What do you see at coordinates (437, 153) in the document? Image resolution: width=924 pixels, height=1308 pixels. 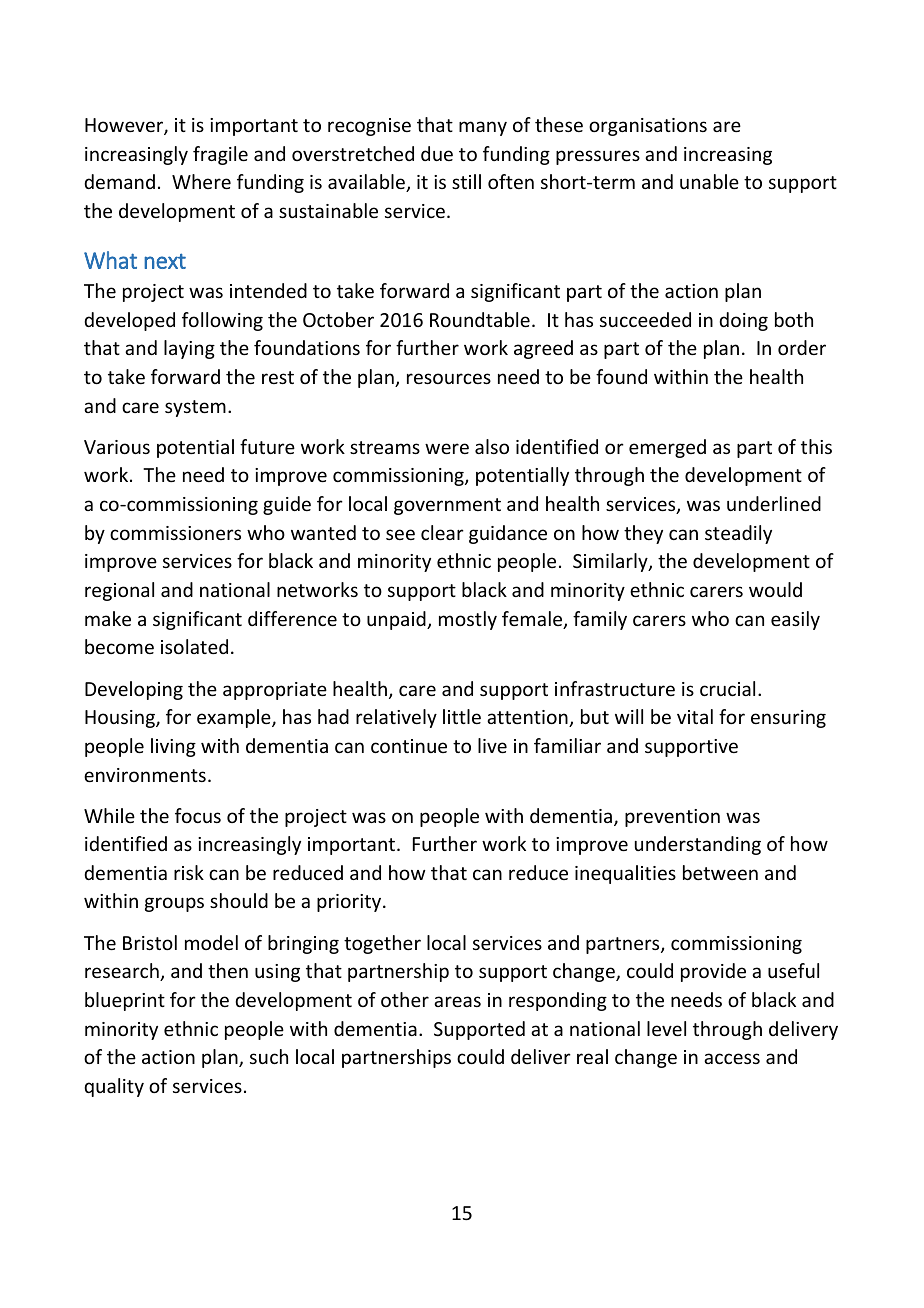 I see `due` at bounding box center [437, 153].
